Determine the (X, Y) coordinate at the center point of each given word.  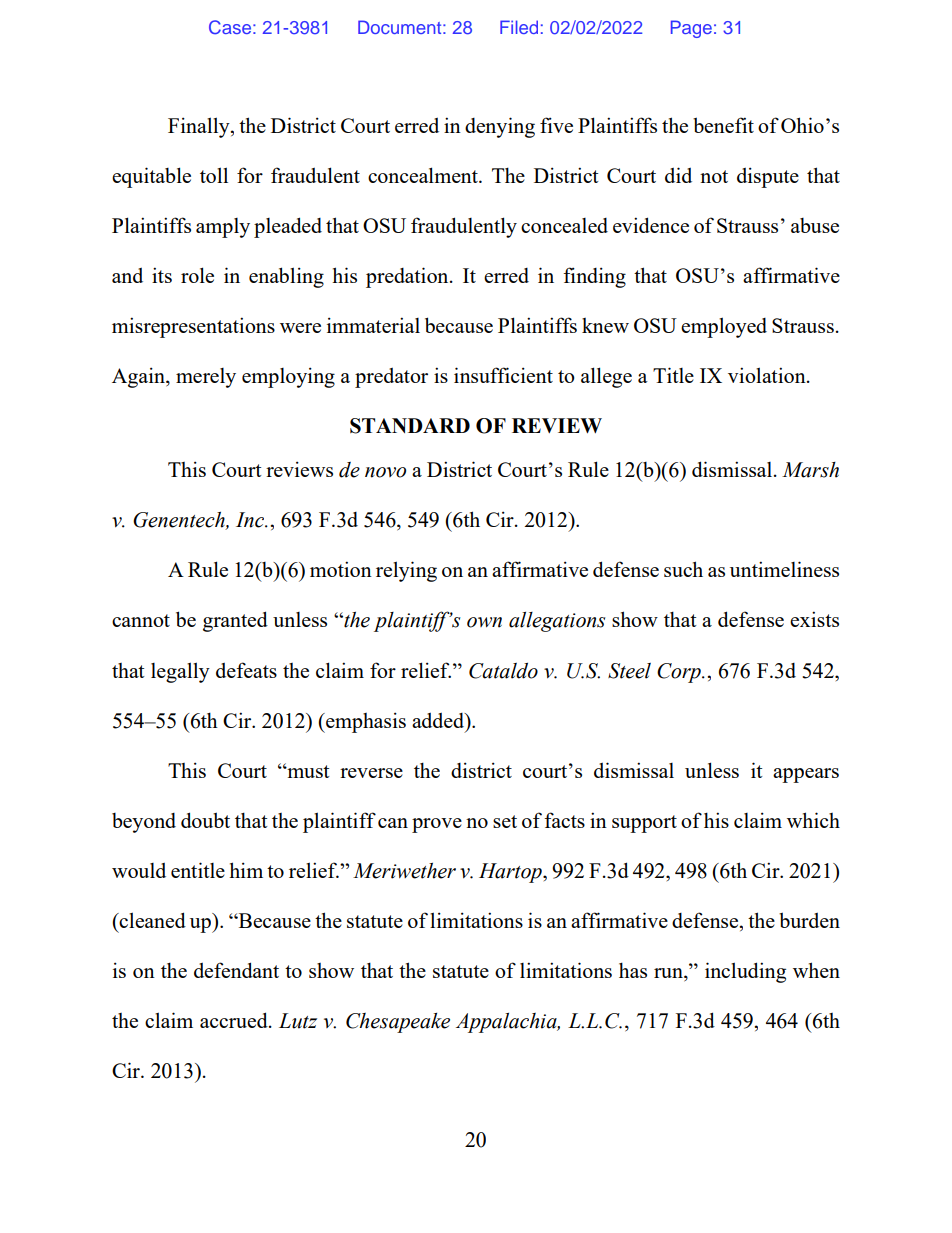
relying (406, 571)
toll (214, 175)
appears (806, 775)
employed (724, 327)
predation (408, 277)
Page (691, 29)
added (439, 720)
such (683, 569)
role (197, 275)
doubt (205, 820)
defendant (236, 970)
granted (235, 621)
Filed (519, 27)
